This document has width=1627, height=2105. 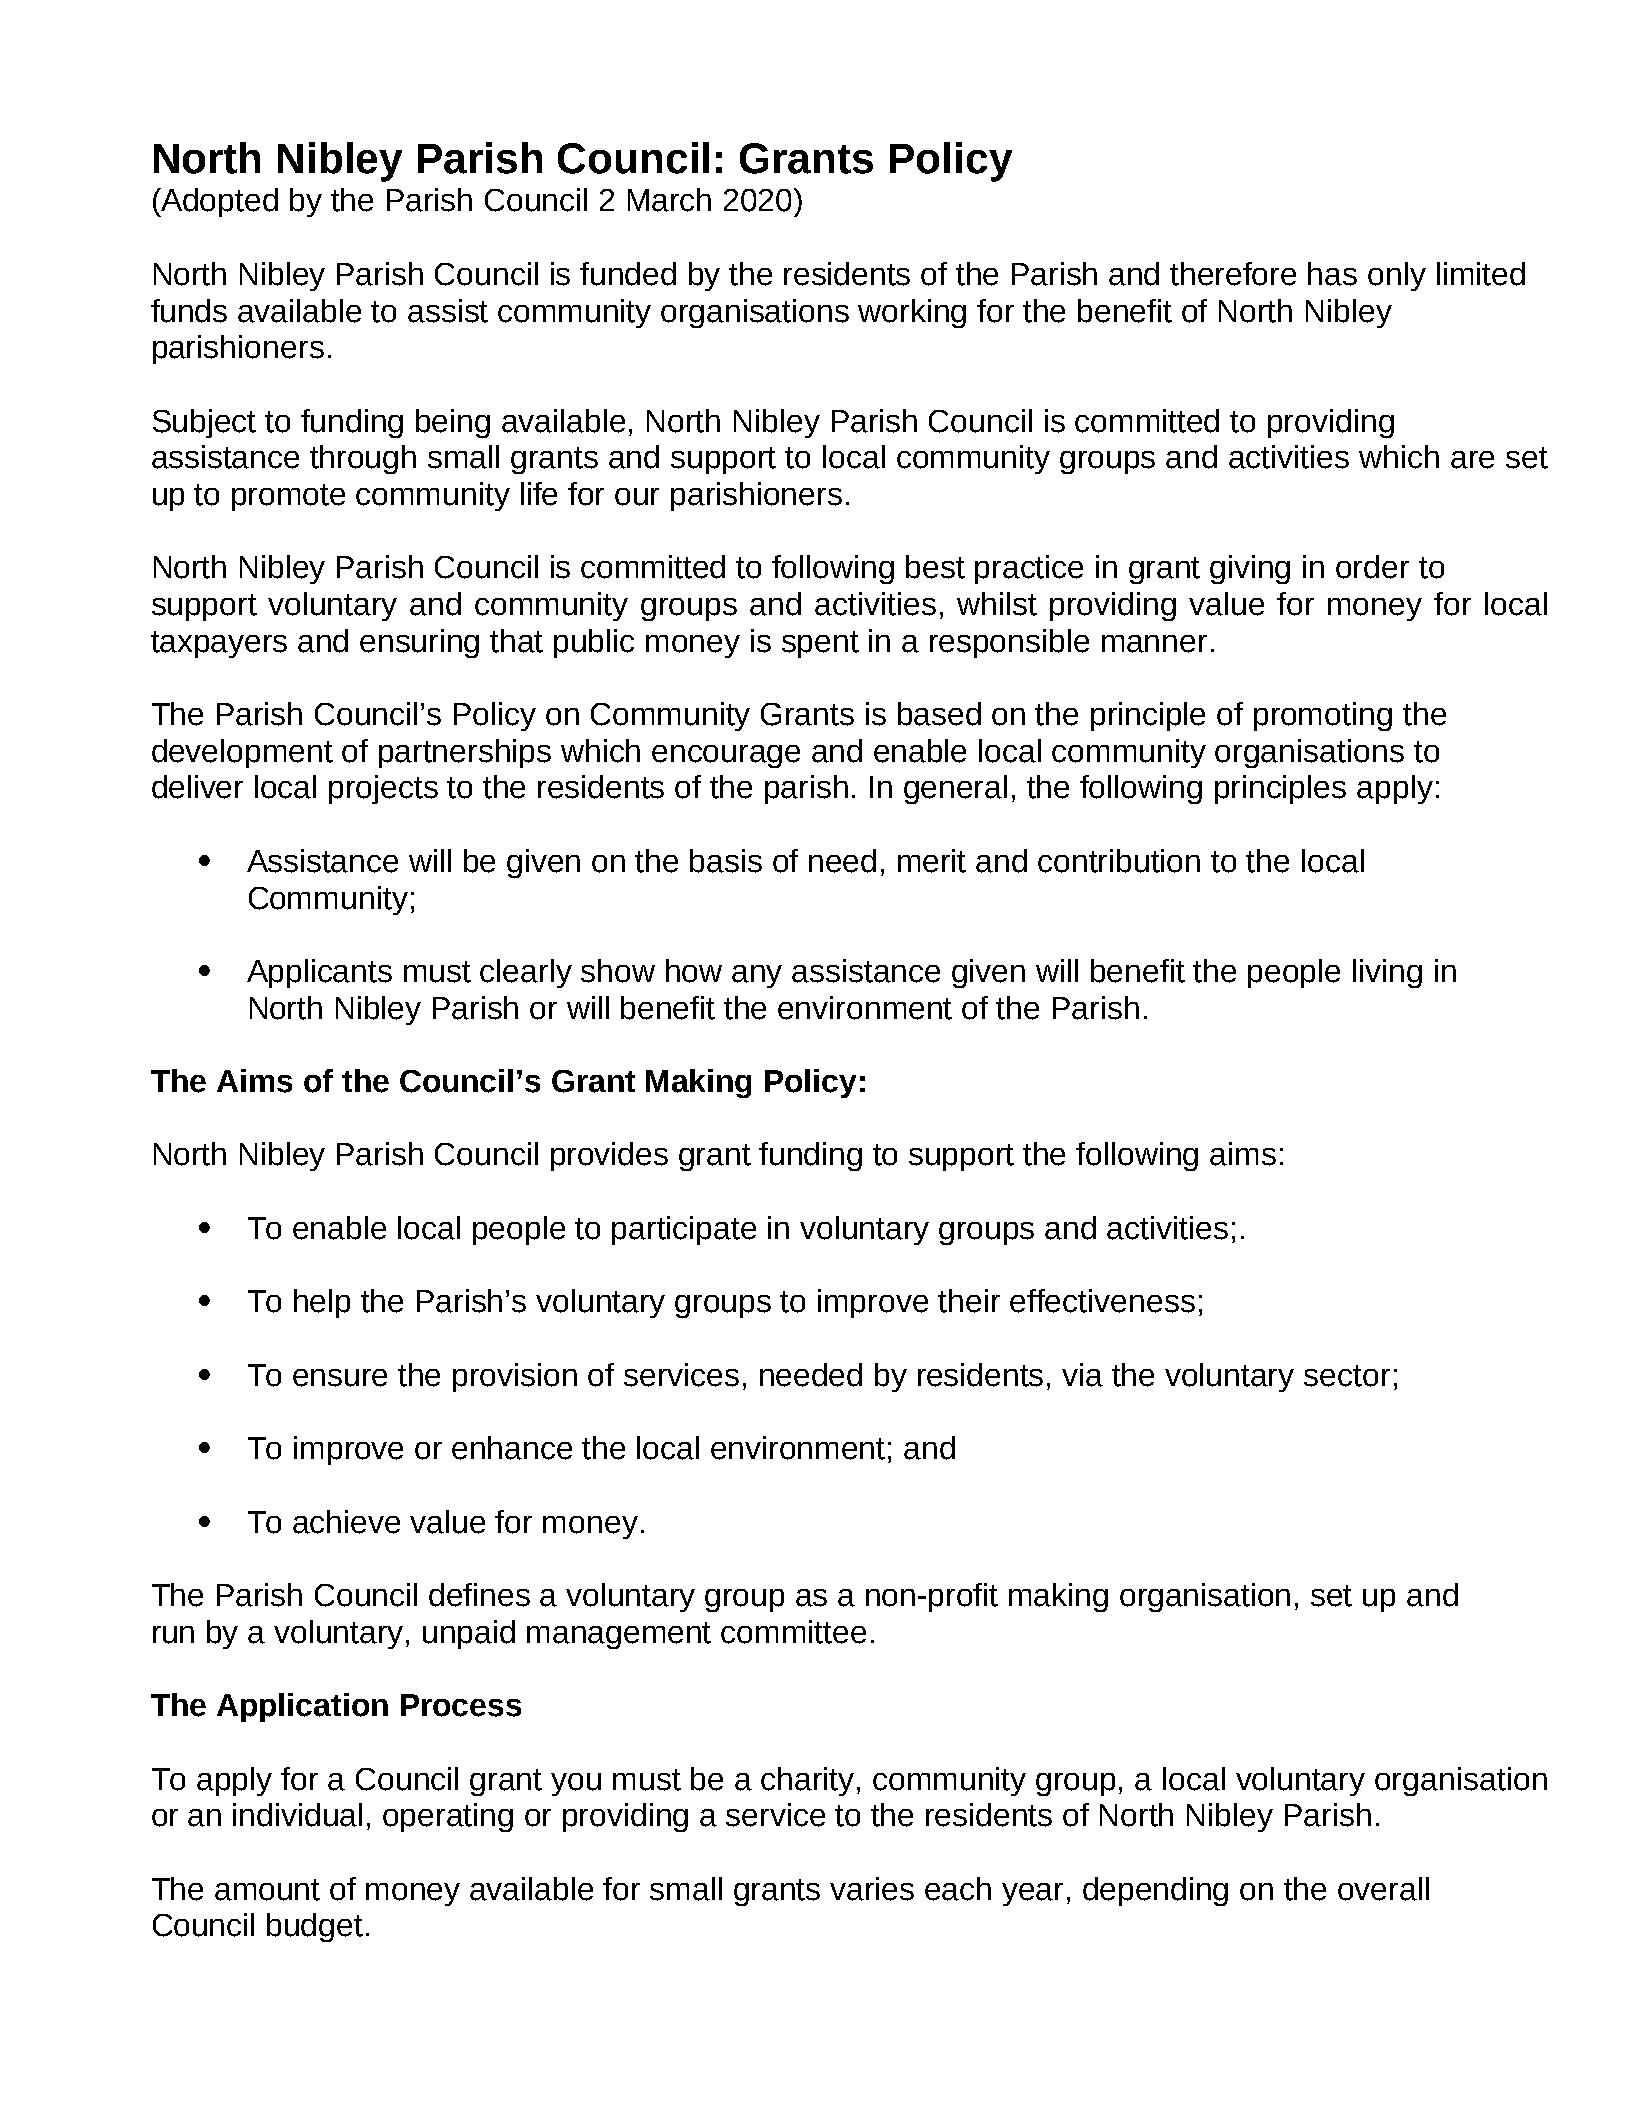 What do you see at coordinates (383, 789) in the document?
I see `projects` at bounding box center [383, 789].
